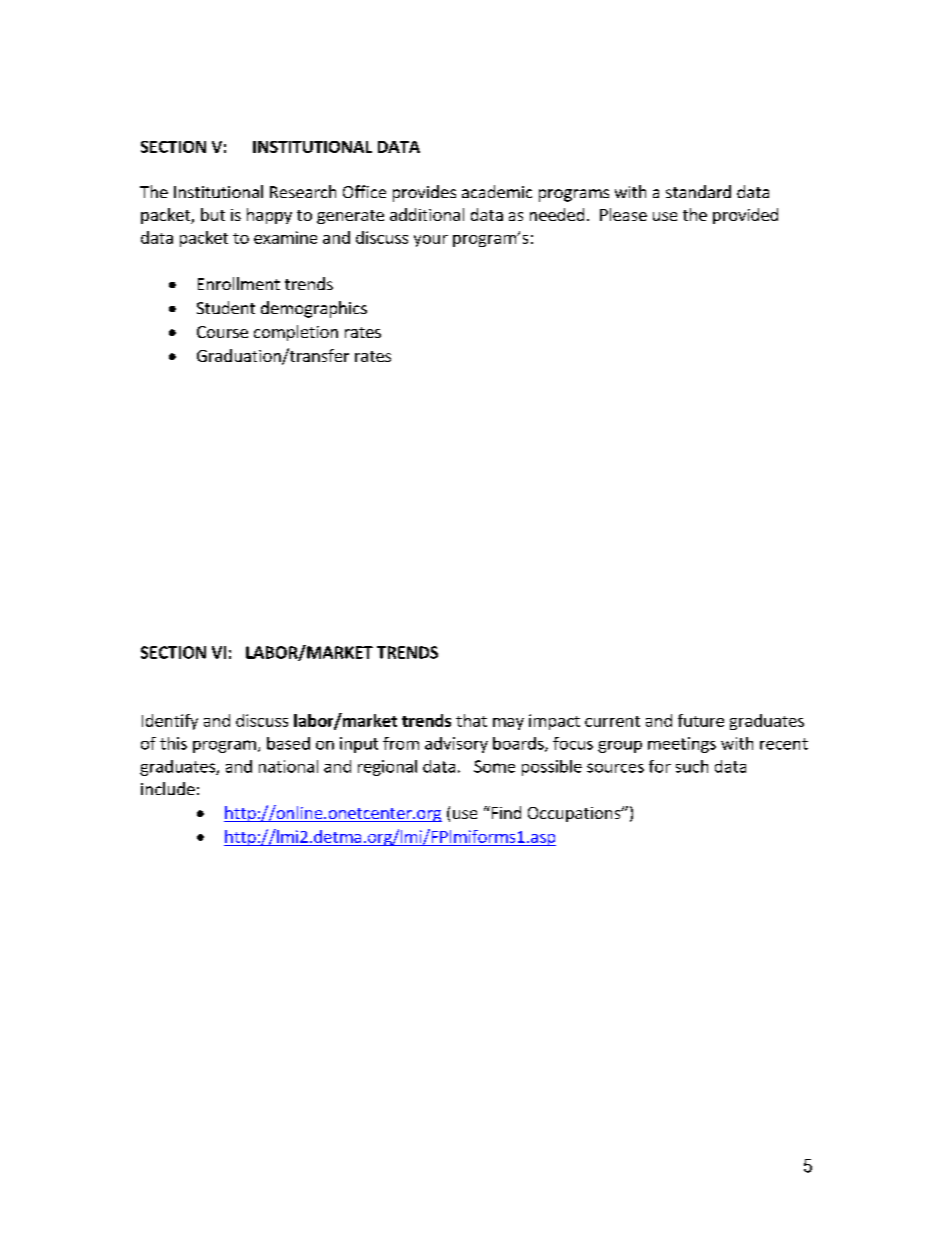  What do you see at coordinates (170, 722) in the image?
I see `Identify` at bounding box center [170, 722].
